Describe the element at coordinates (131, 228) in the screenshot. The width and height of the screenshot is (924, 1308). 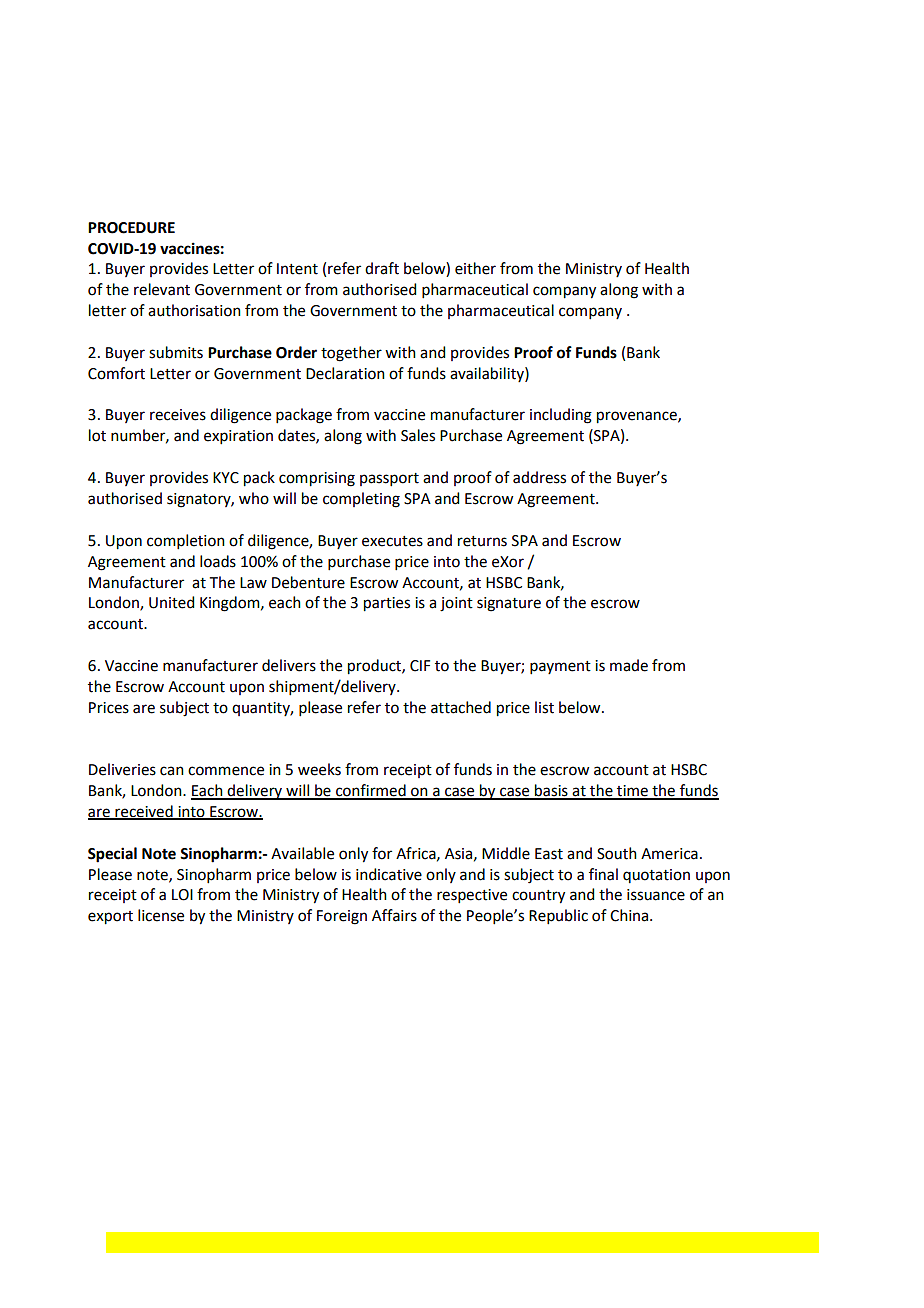
I see `PROCEDURE` at that location.
